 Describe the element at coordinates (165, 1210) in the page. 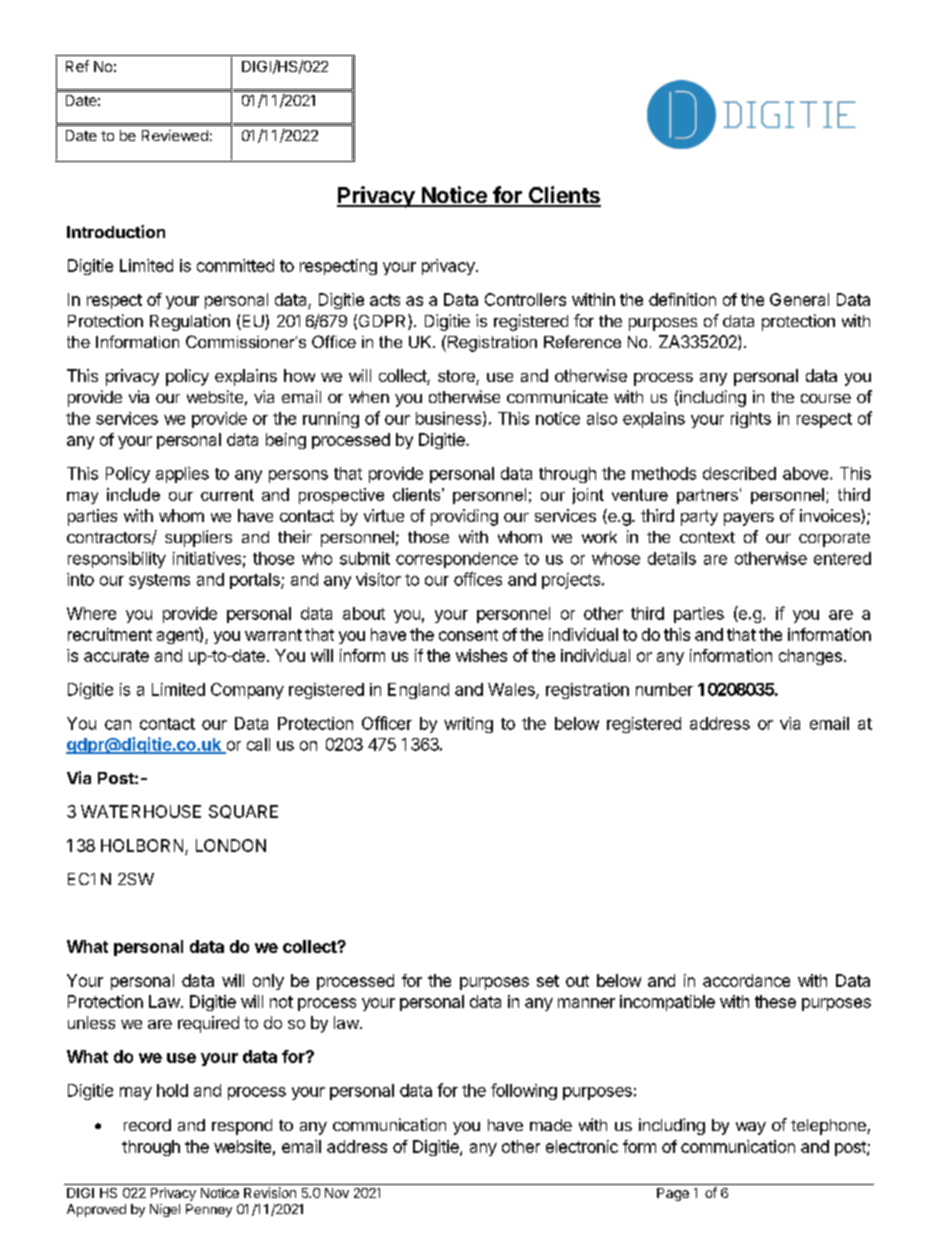

I see `Nigel` at that location.
